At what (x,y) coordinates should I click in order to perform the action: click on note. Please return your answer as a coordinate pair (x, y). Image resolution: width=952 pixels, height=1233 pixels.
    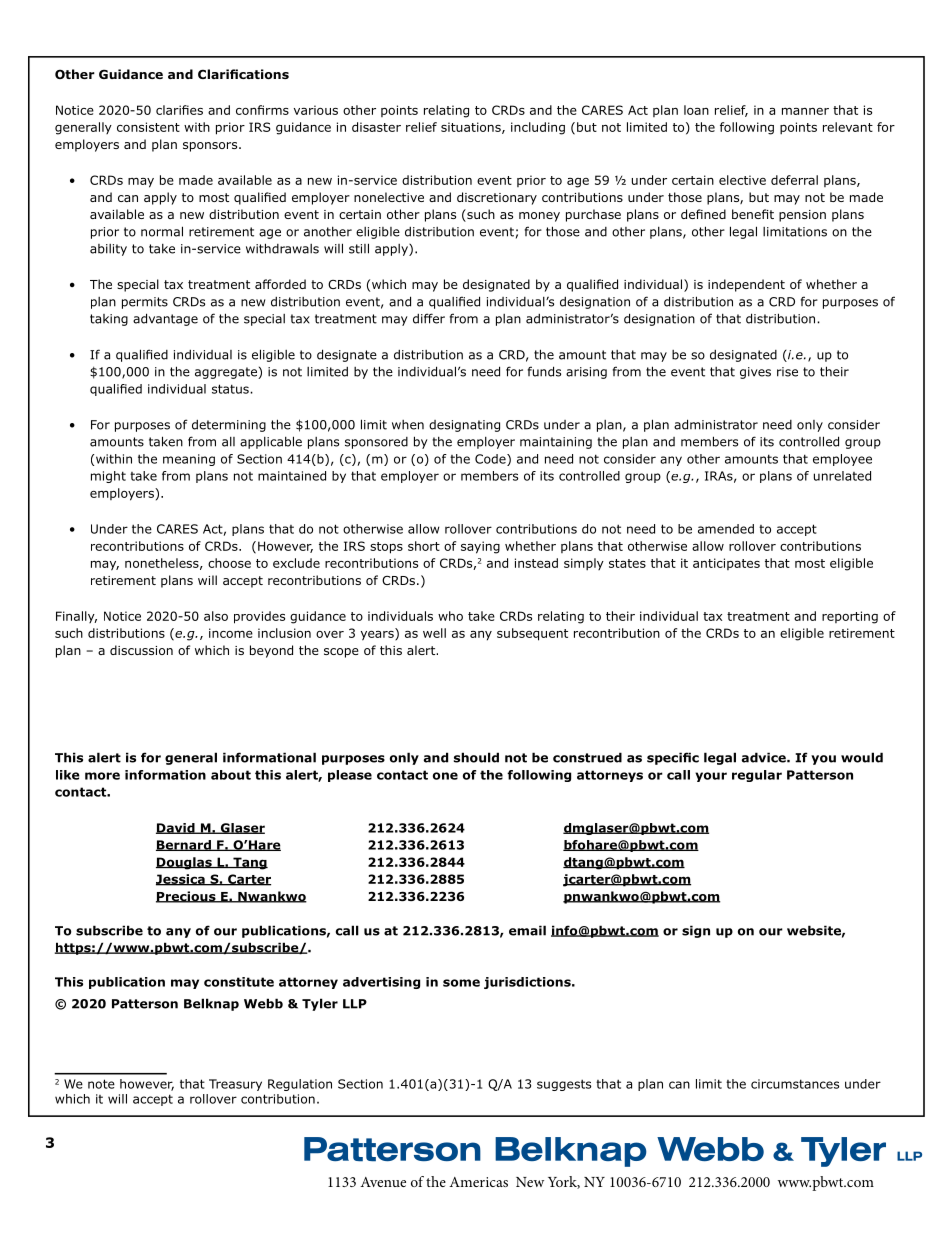
    Looking at the image, I should click on (101, 1084).
